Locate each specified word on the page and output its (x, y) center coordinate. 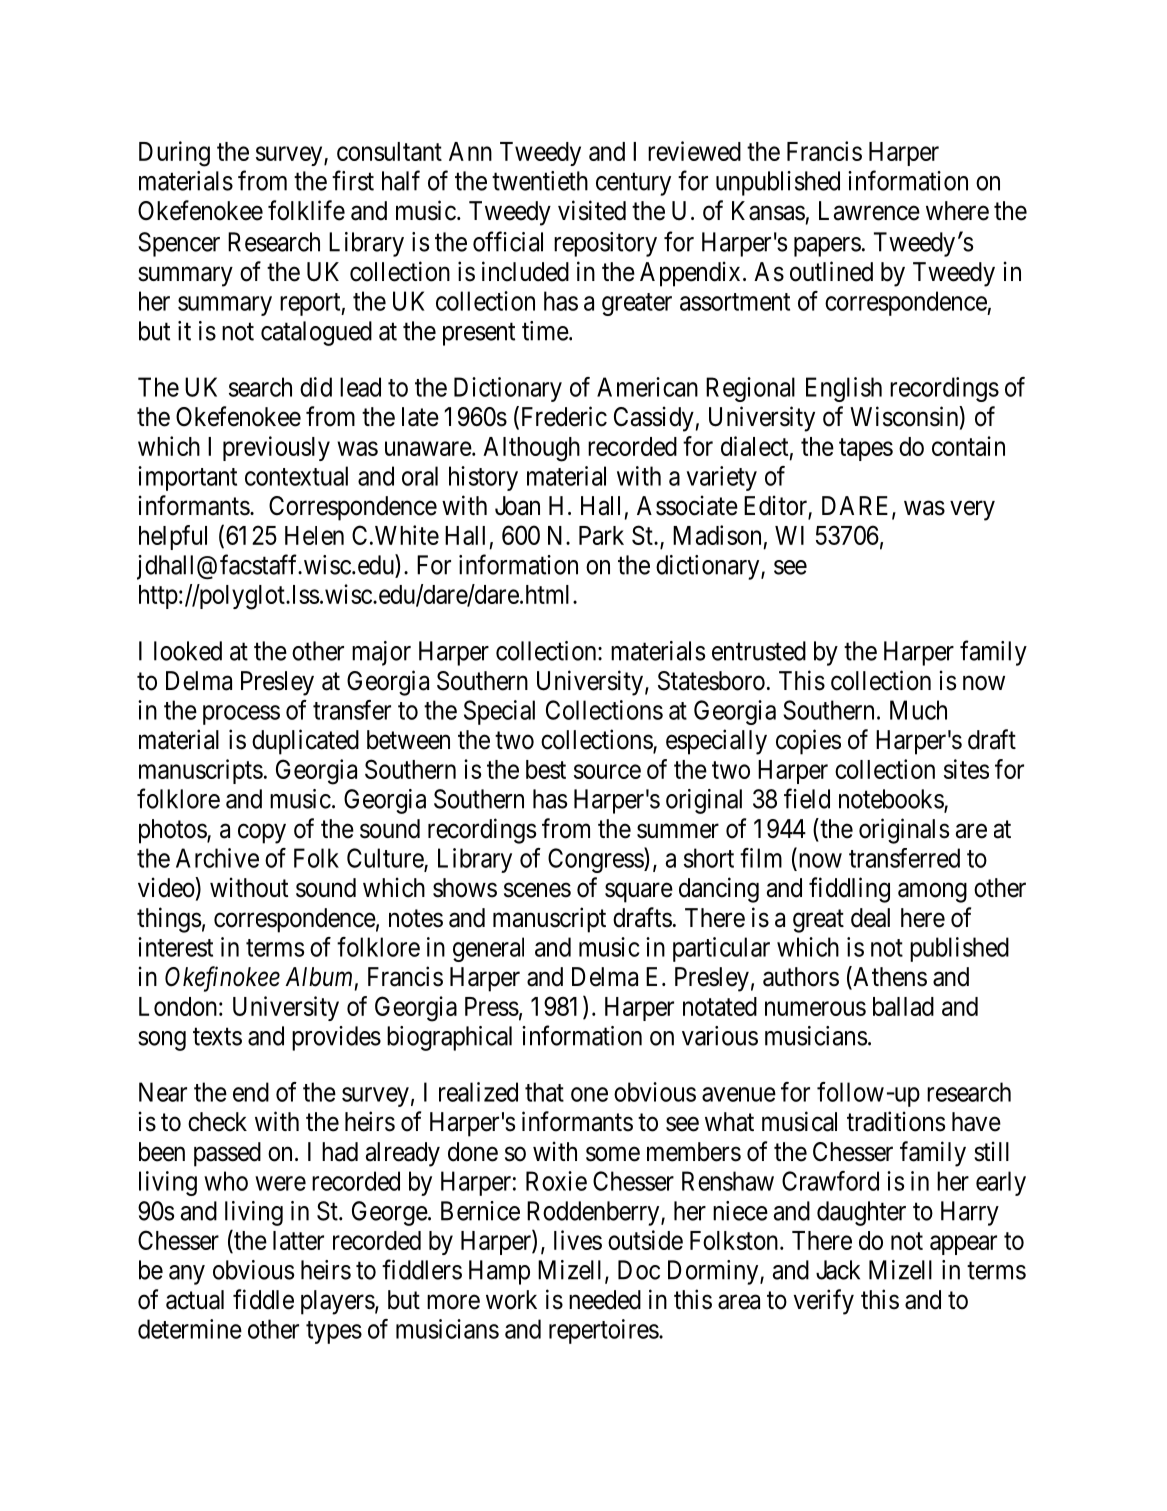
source (607, 771)
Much (918, 710)
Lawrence (869, 211)
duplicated (305, 742)
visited (592, 210)
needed (605, 1300)
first (353, 180)
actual (195, 1300)
